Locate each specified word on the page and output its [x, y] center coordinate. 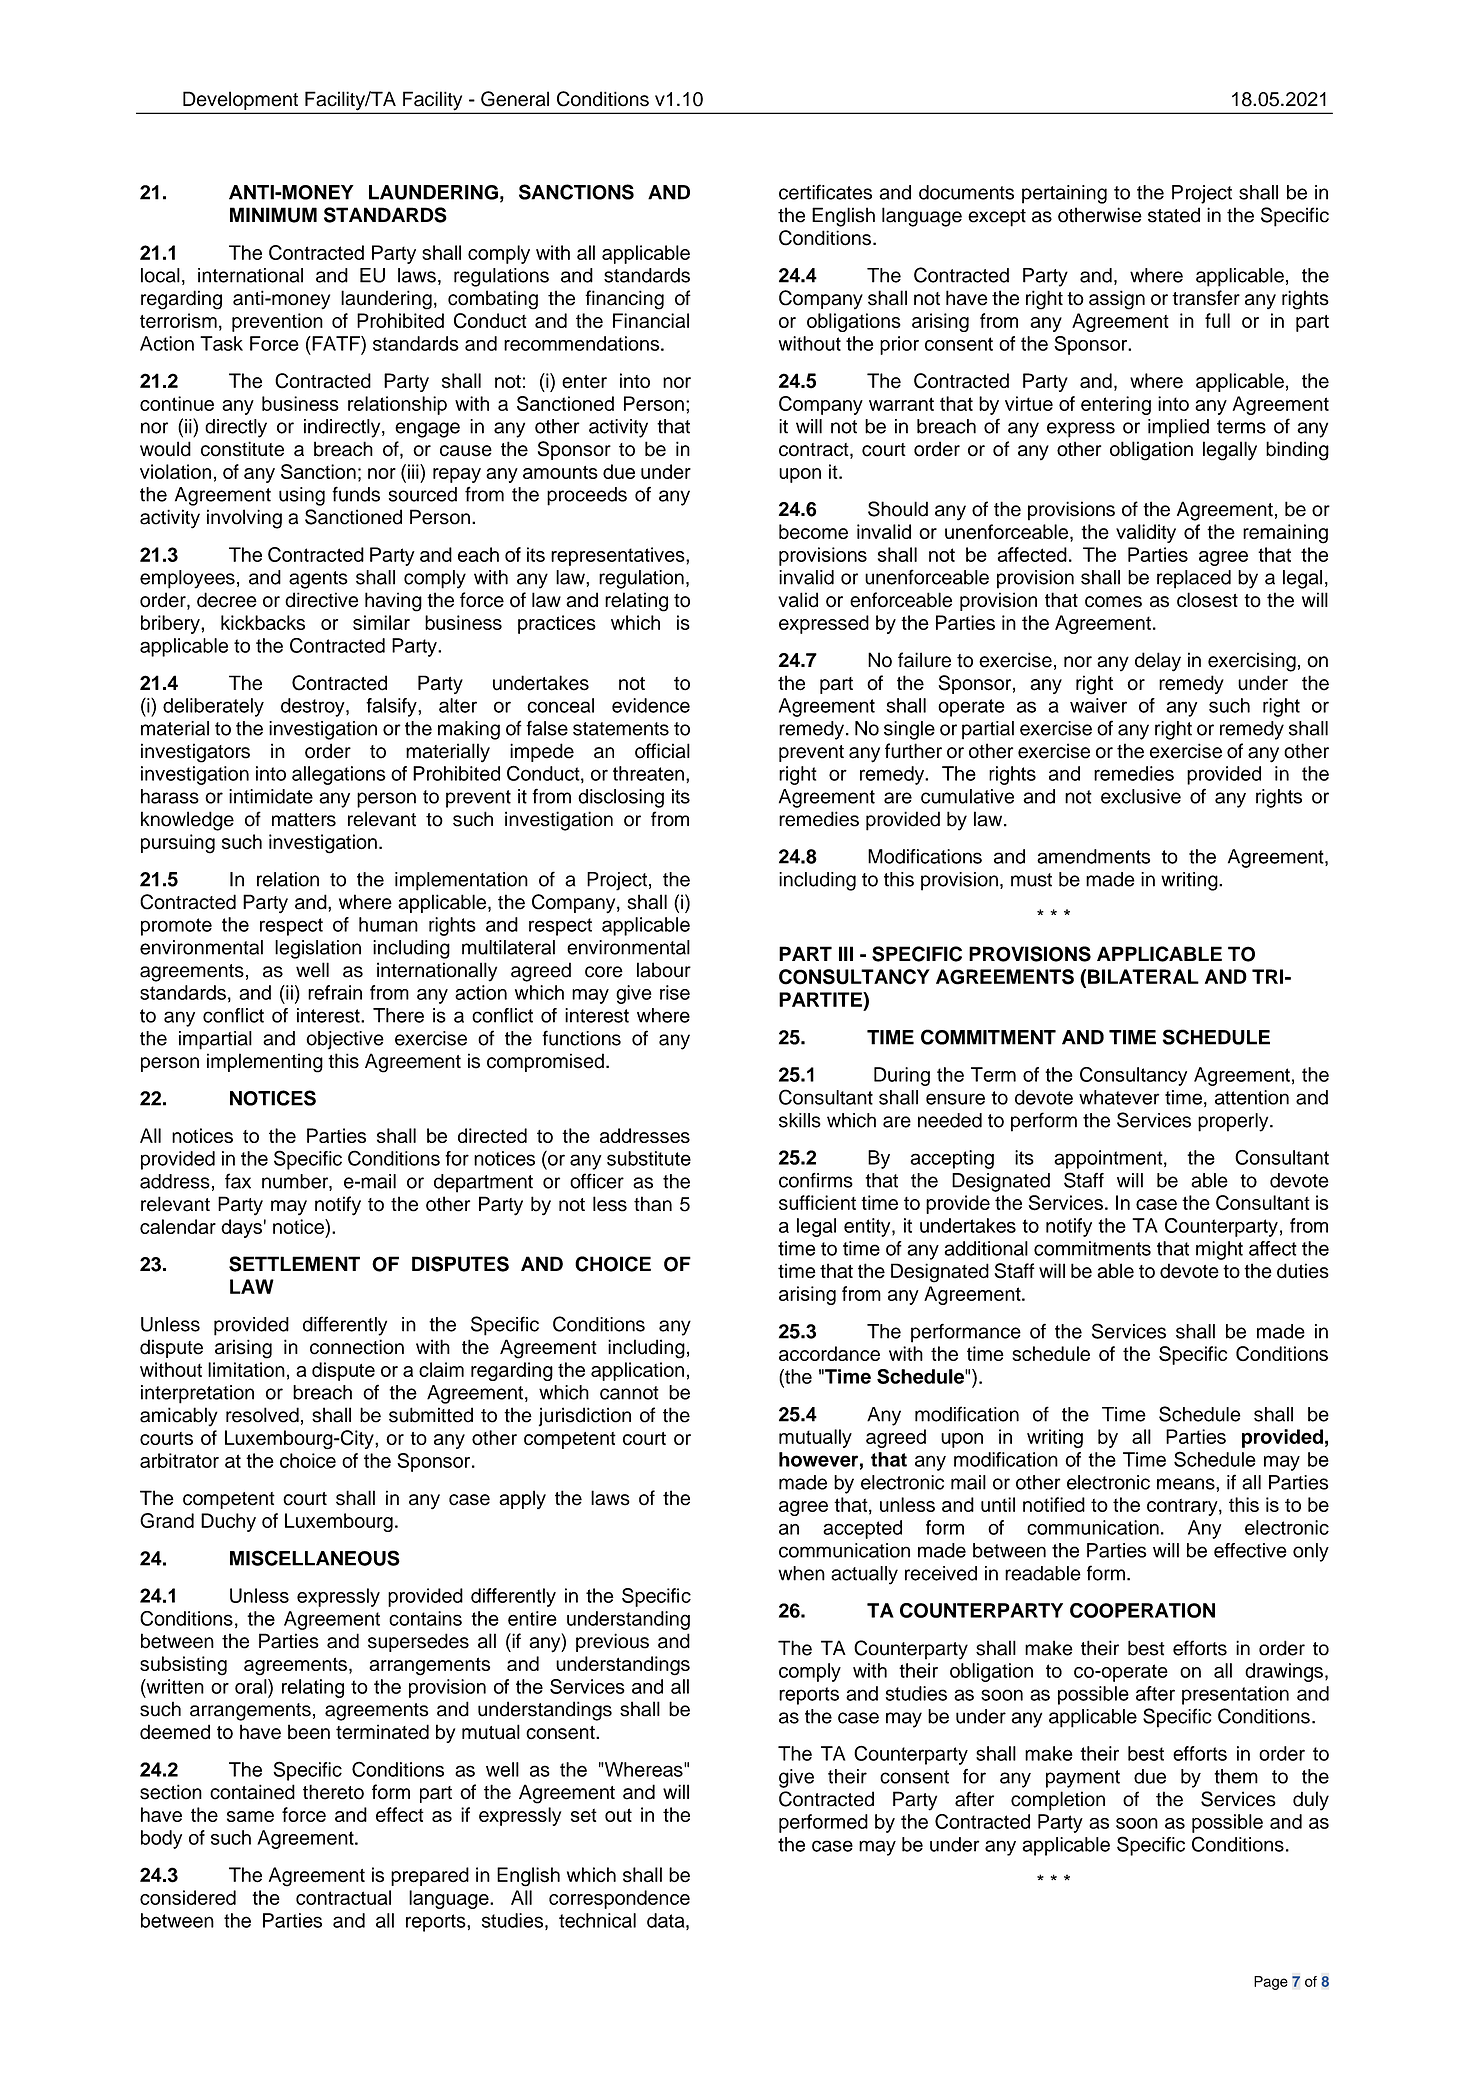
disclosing [621, 798]
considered [188, 1897]
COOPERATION [1142, 1610]
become [813, 531]
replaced [1194, 579]
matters [304, 820]
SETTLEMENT [294, 1264]
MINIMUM [273, 215]
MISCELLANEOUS [315, 1558]
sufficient [817, 1202]
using [302, 496]
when [801, 1573]
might [1219, 1250]
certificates [825, 192]
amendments [1093, 856]
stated [1174, 215]
